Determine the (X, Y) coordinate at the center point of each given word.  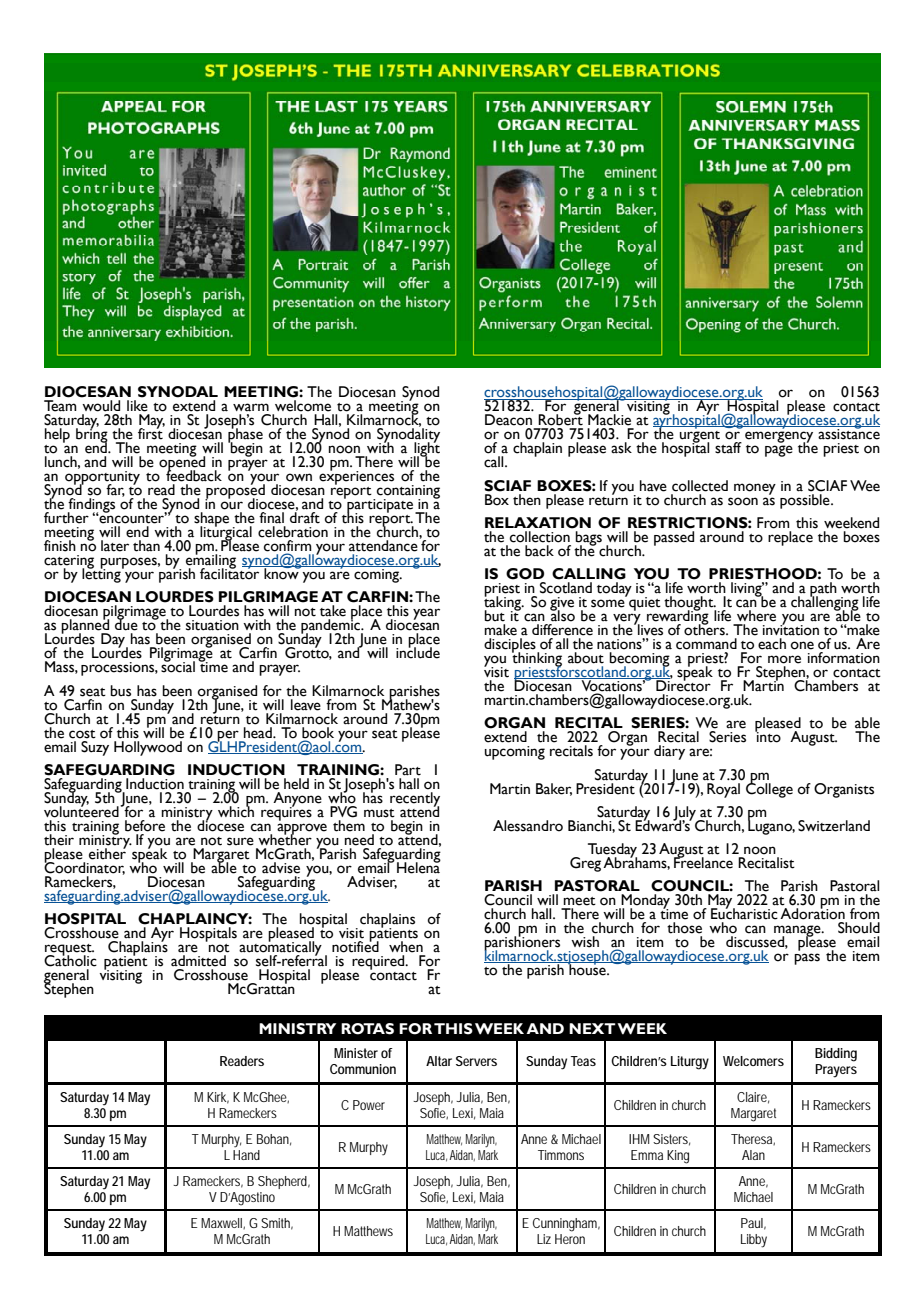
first (151, 433)
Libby (754, 1241)
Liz (544, 1239)
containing (408, 493)
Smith (277, 1224)
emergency (779, 438)
